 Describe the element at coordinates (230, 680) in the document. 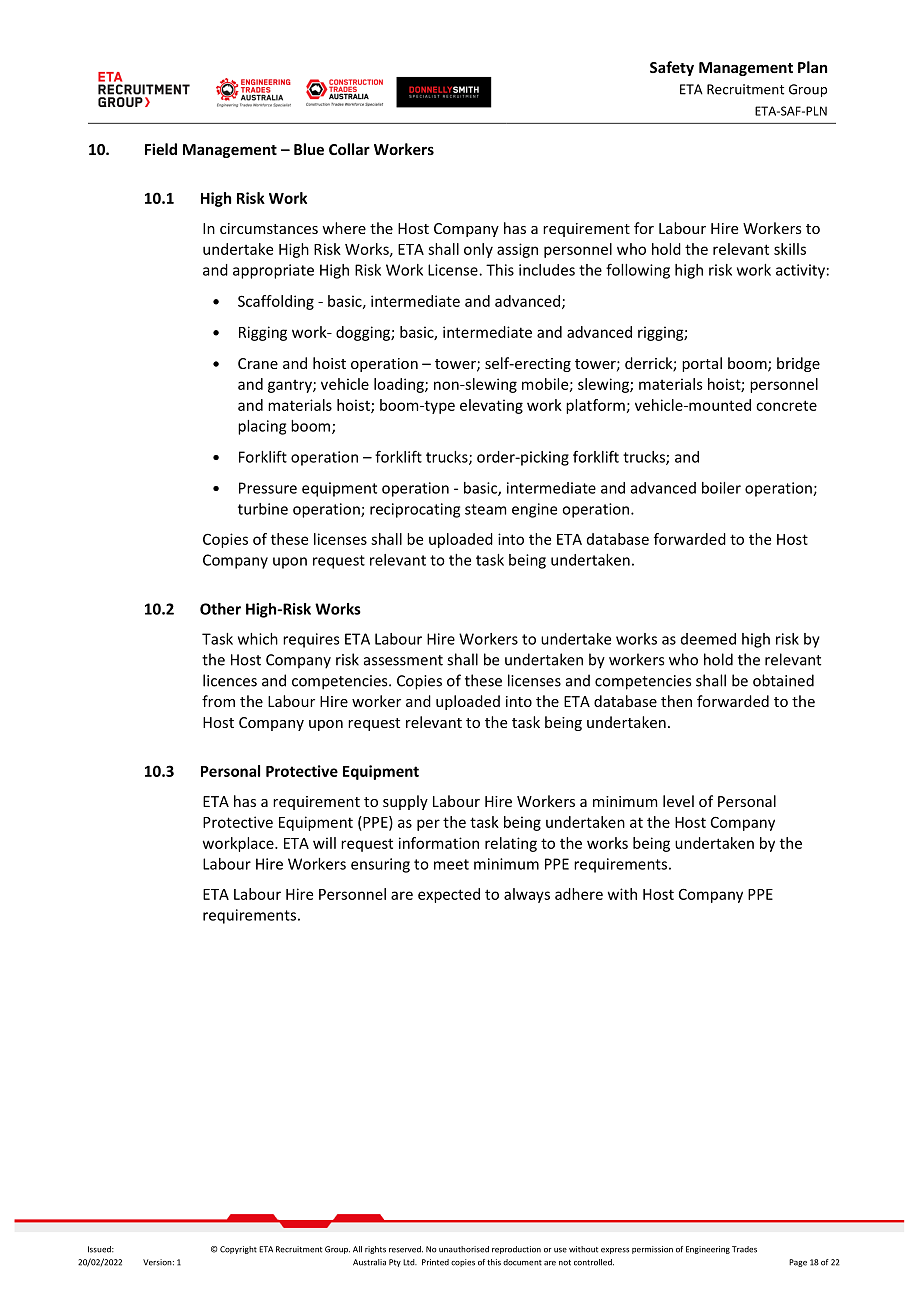

I see `licences` at that location.
